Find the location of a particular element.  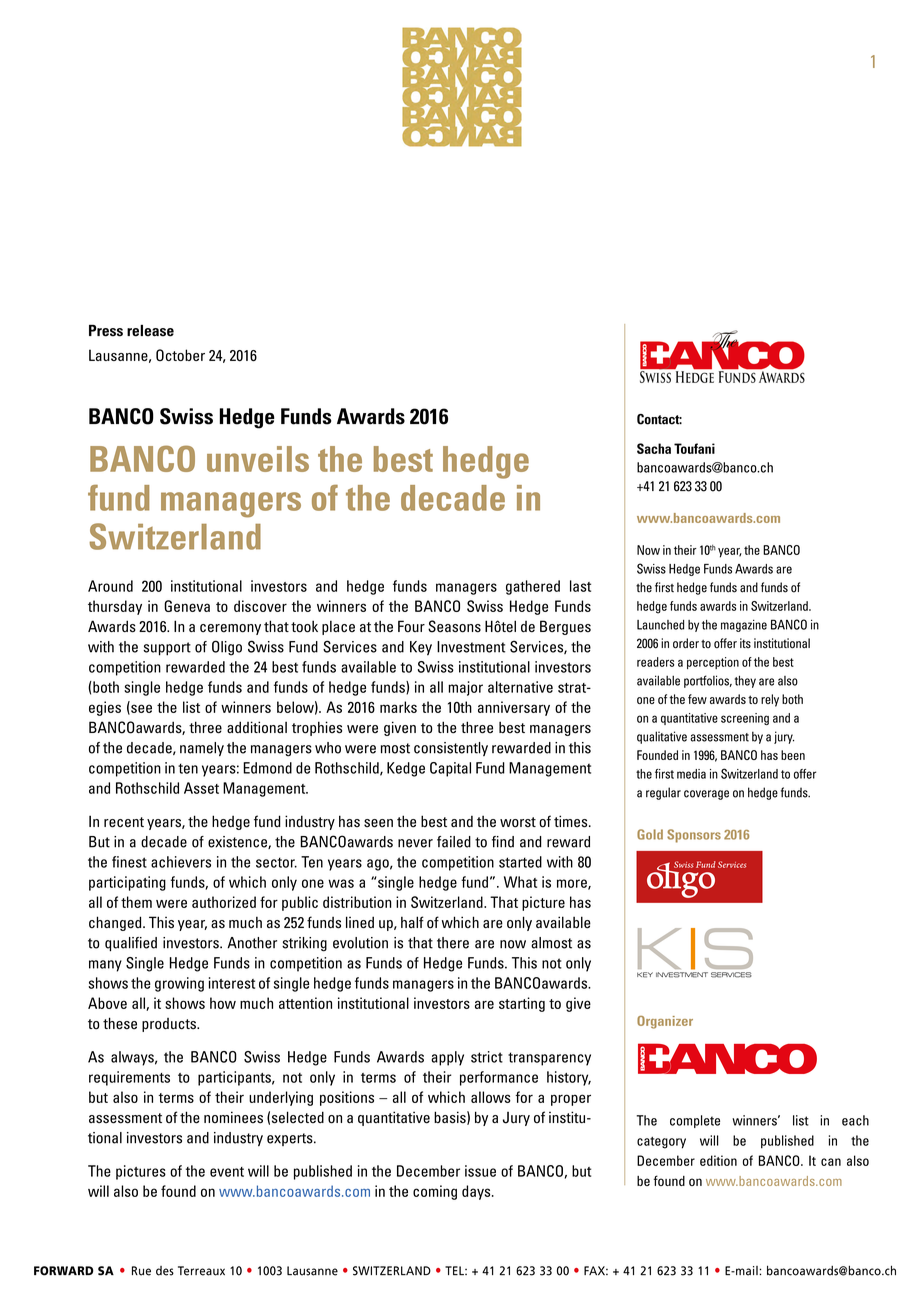

Seasons is located at coordinates (454, 626).
